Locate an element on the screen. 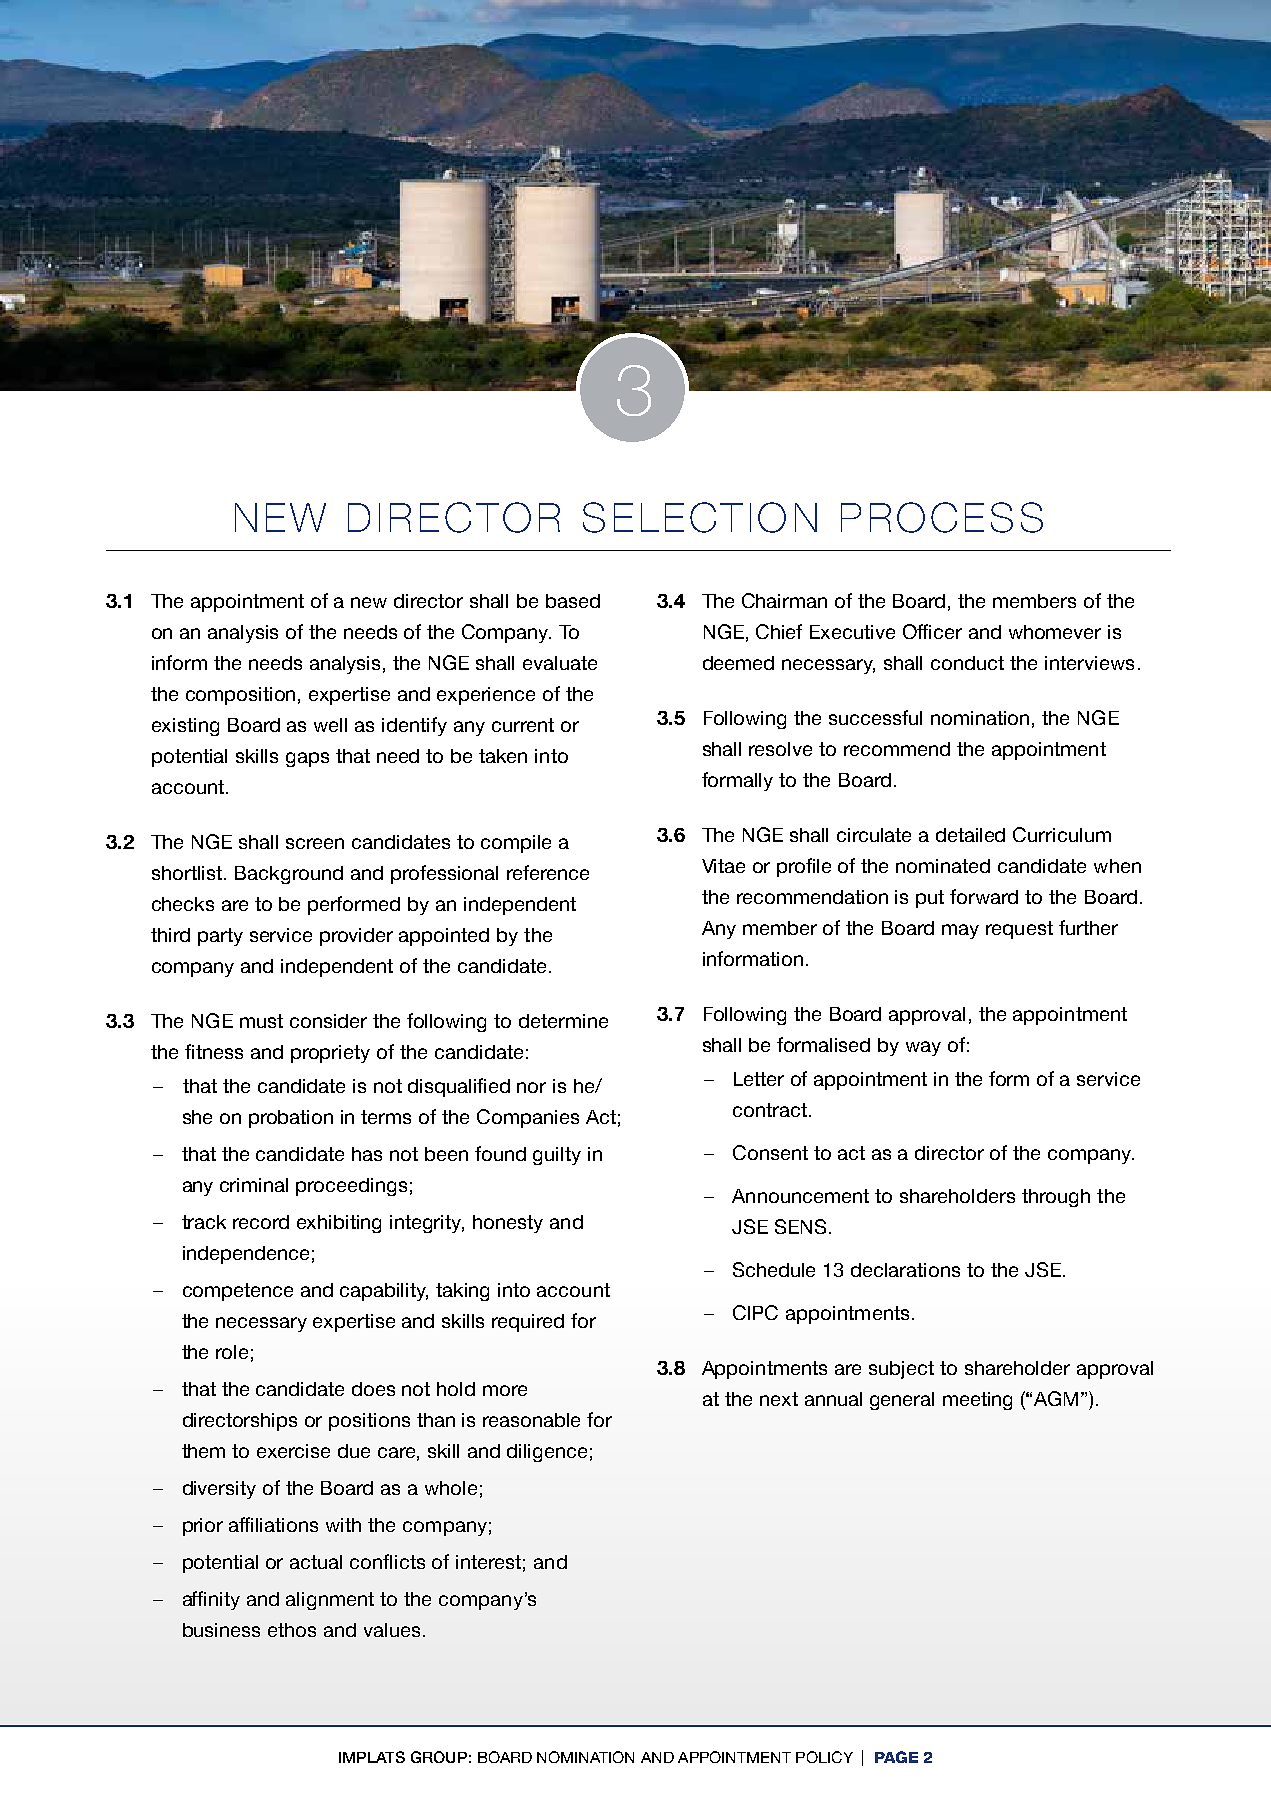 This screenshot has height=1798, width=1271. whomever is located at coordinates (1055, 632).
